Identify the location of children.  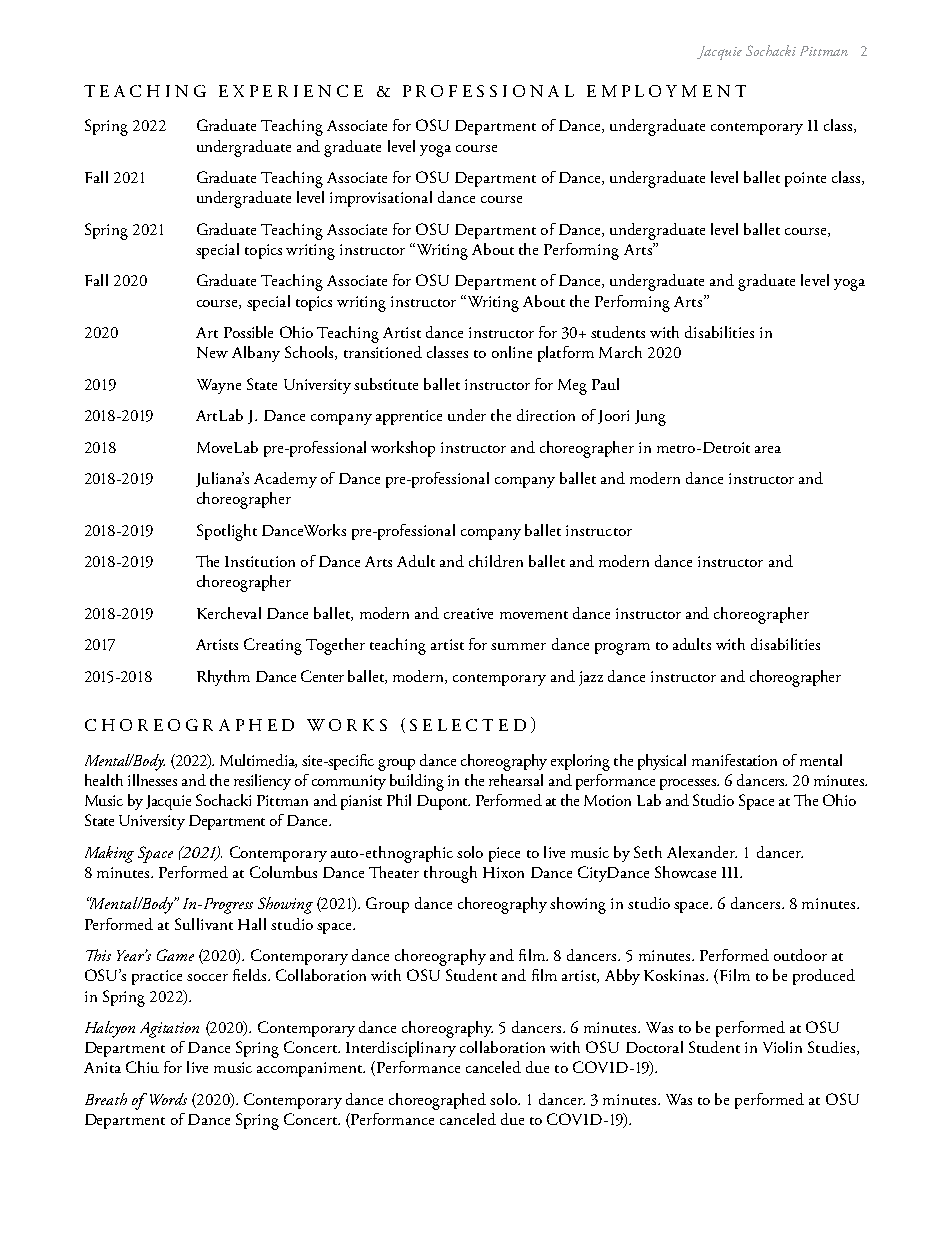
(496, 561).
